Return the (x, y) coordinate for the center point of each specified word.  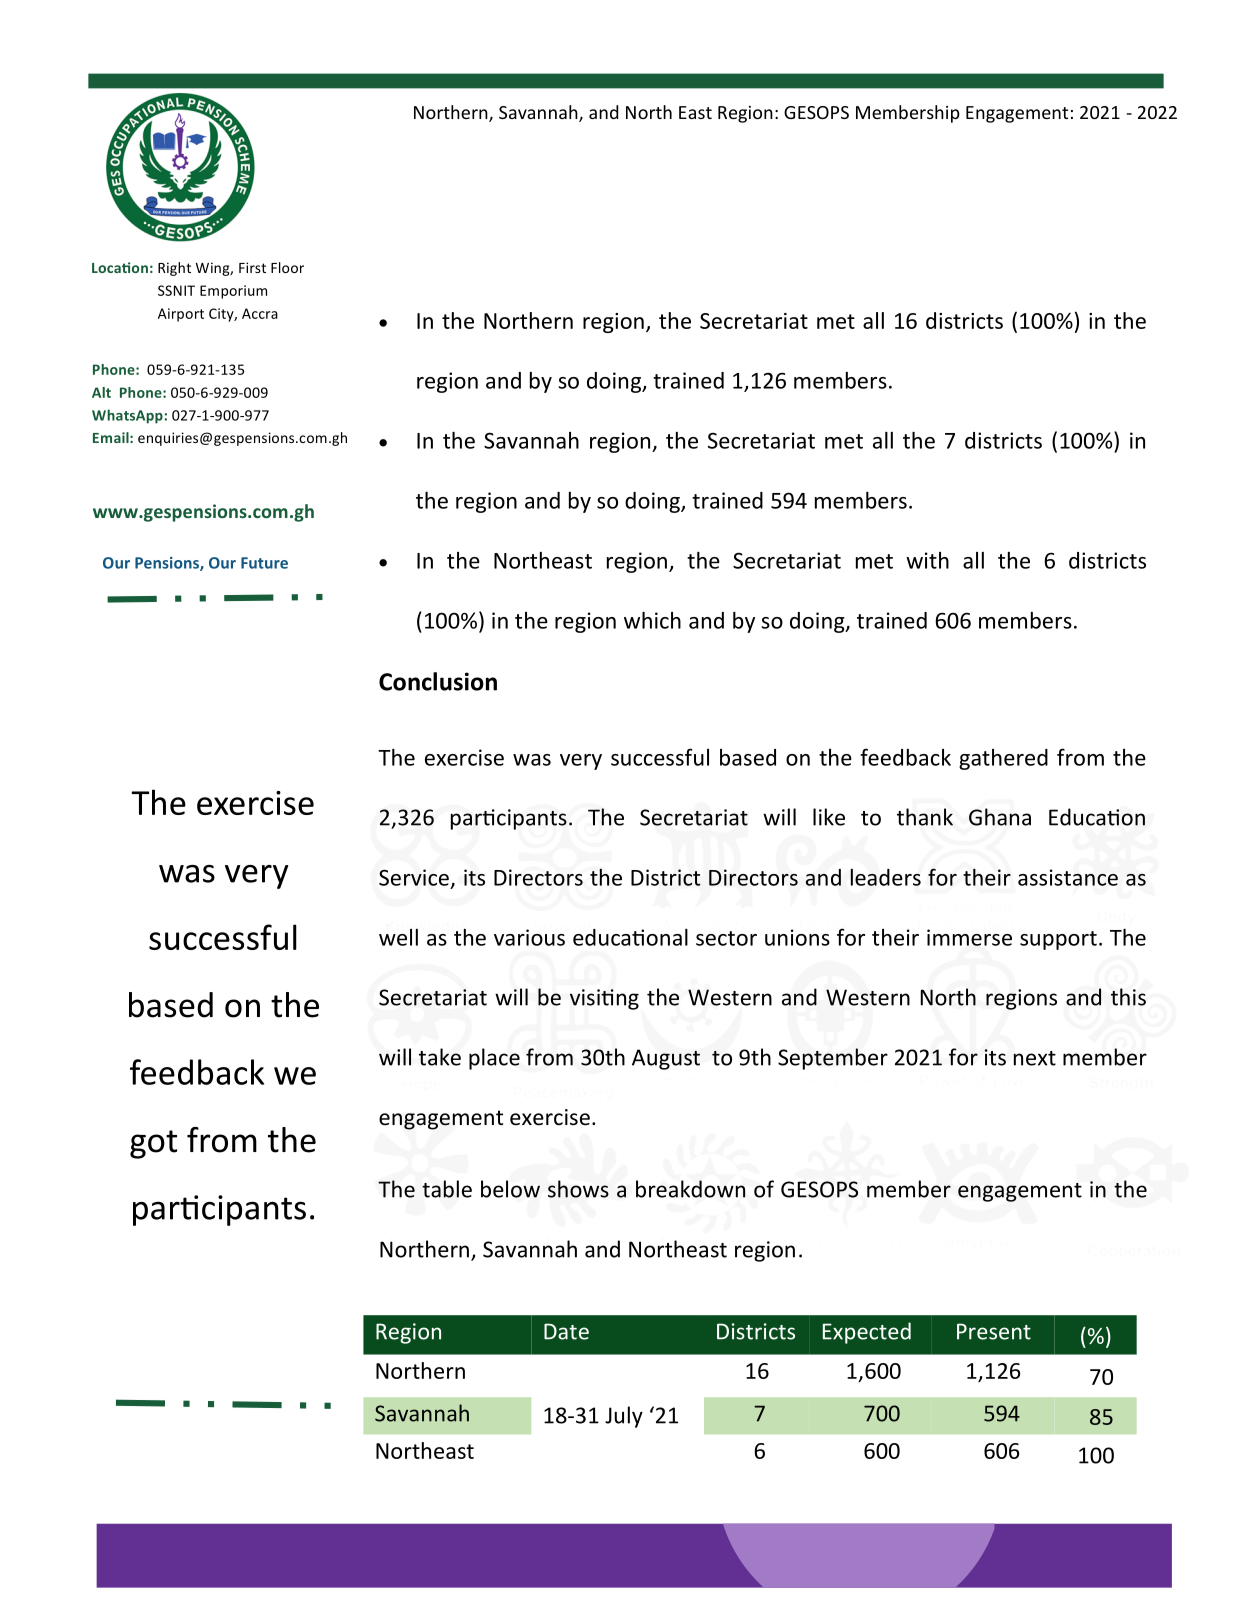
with (927, 560)
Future (264, 563)
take (440, 1057)
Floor (287, 267)
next (1034, 1058)
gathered (1003, 759)
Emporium (233, 292)
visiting (604, 999)
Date (566, 1331)
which (652, 620)
